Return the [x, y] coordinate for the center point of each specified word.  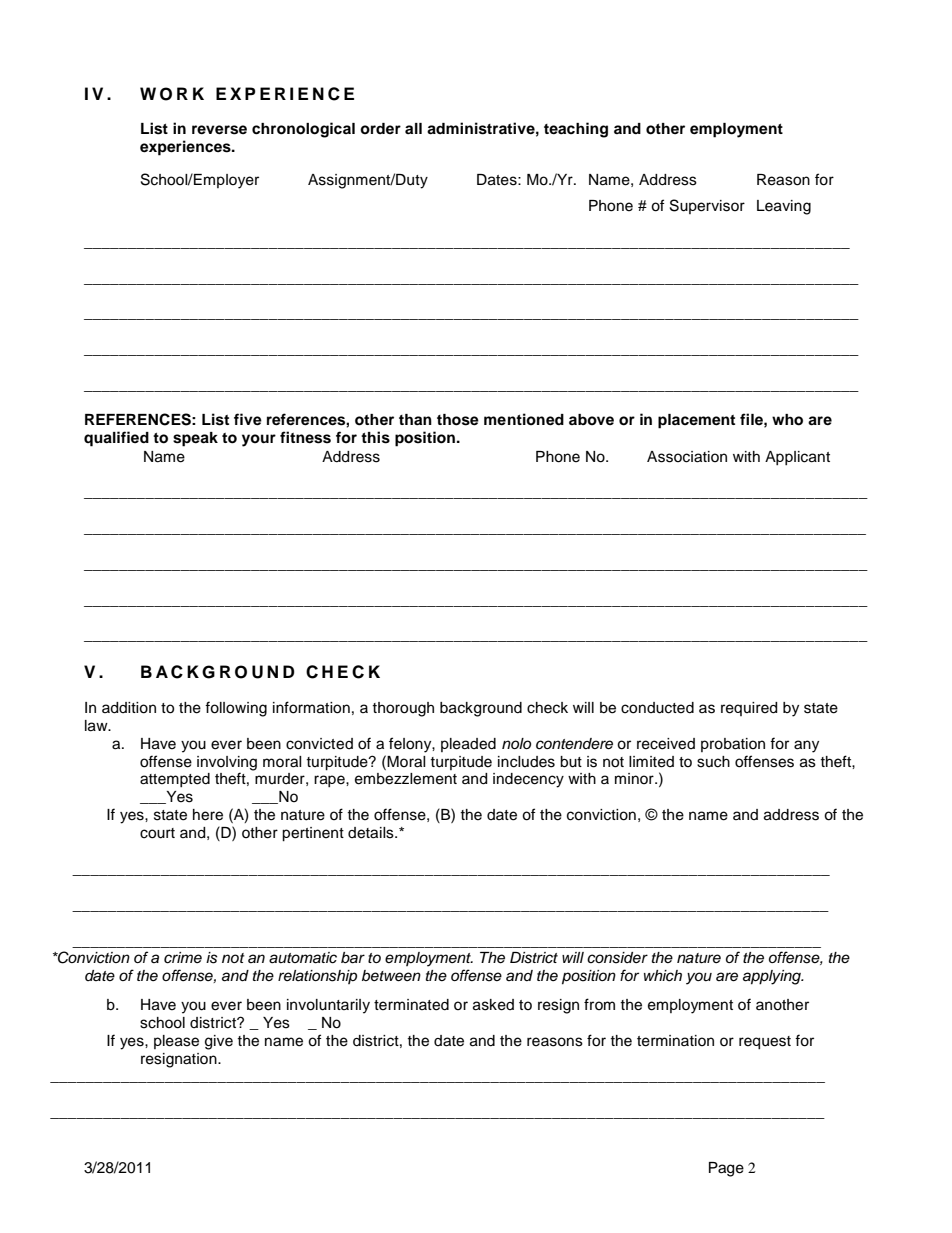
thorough [403, 709]
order [380, 128]
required [749, 709]
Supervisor [707, 206]
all [413, 128]
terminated [411, 1005]
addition [129, 708]
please [176, 1042]
